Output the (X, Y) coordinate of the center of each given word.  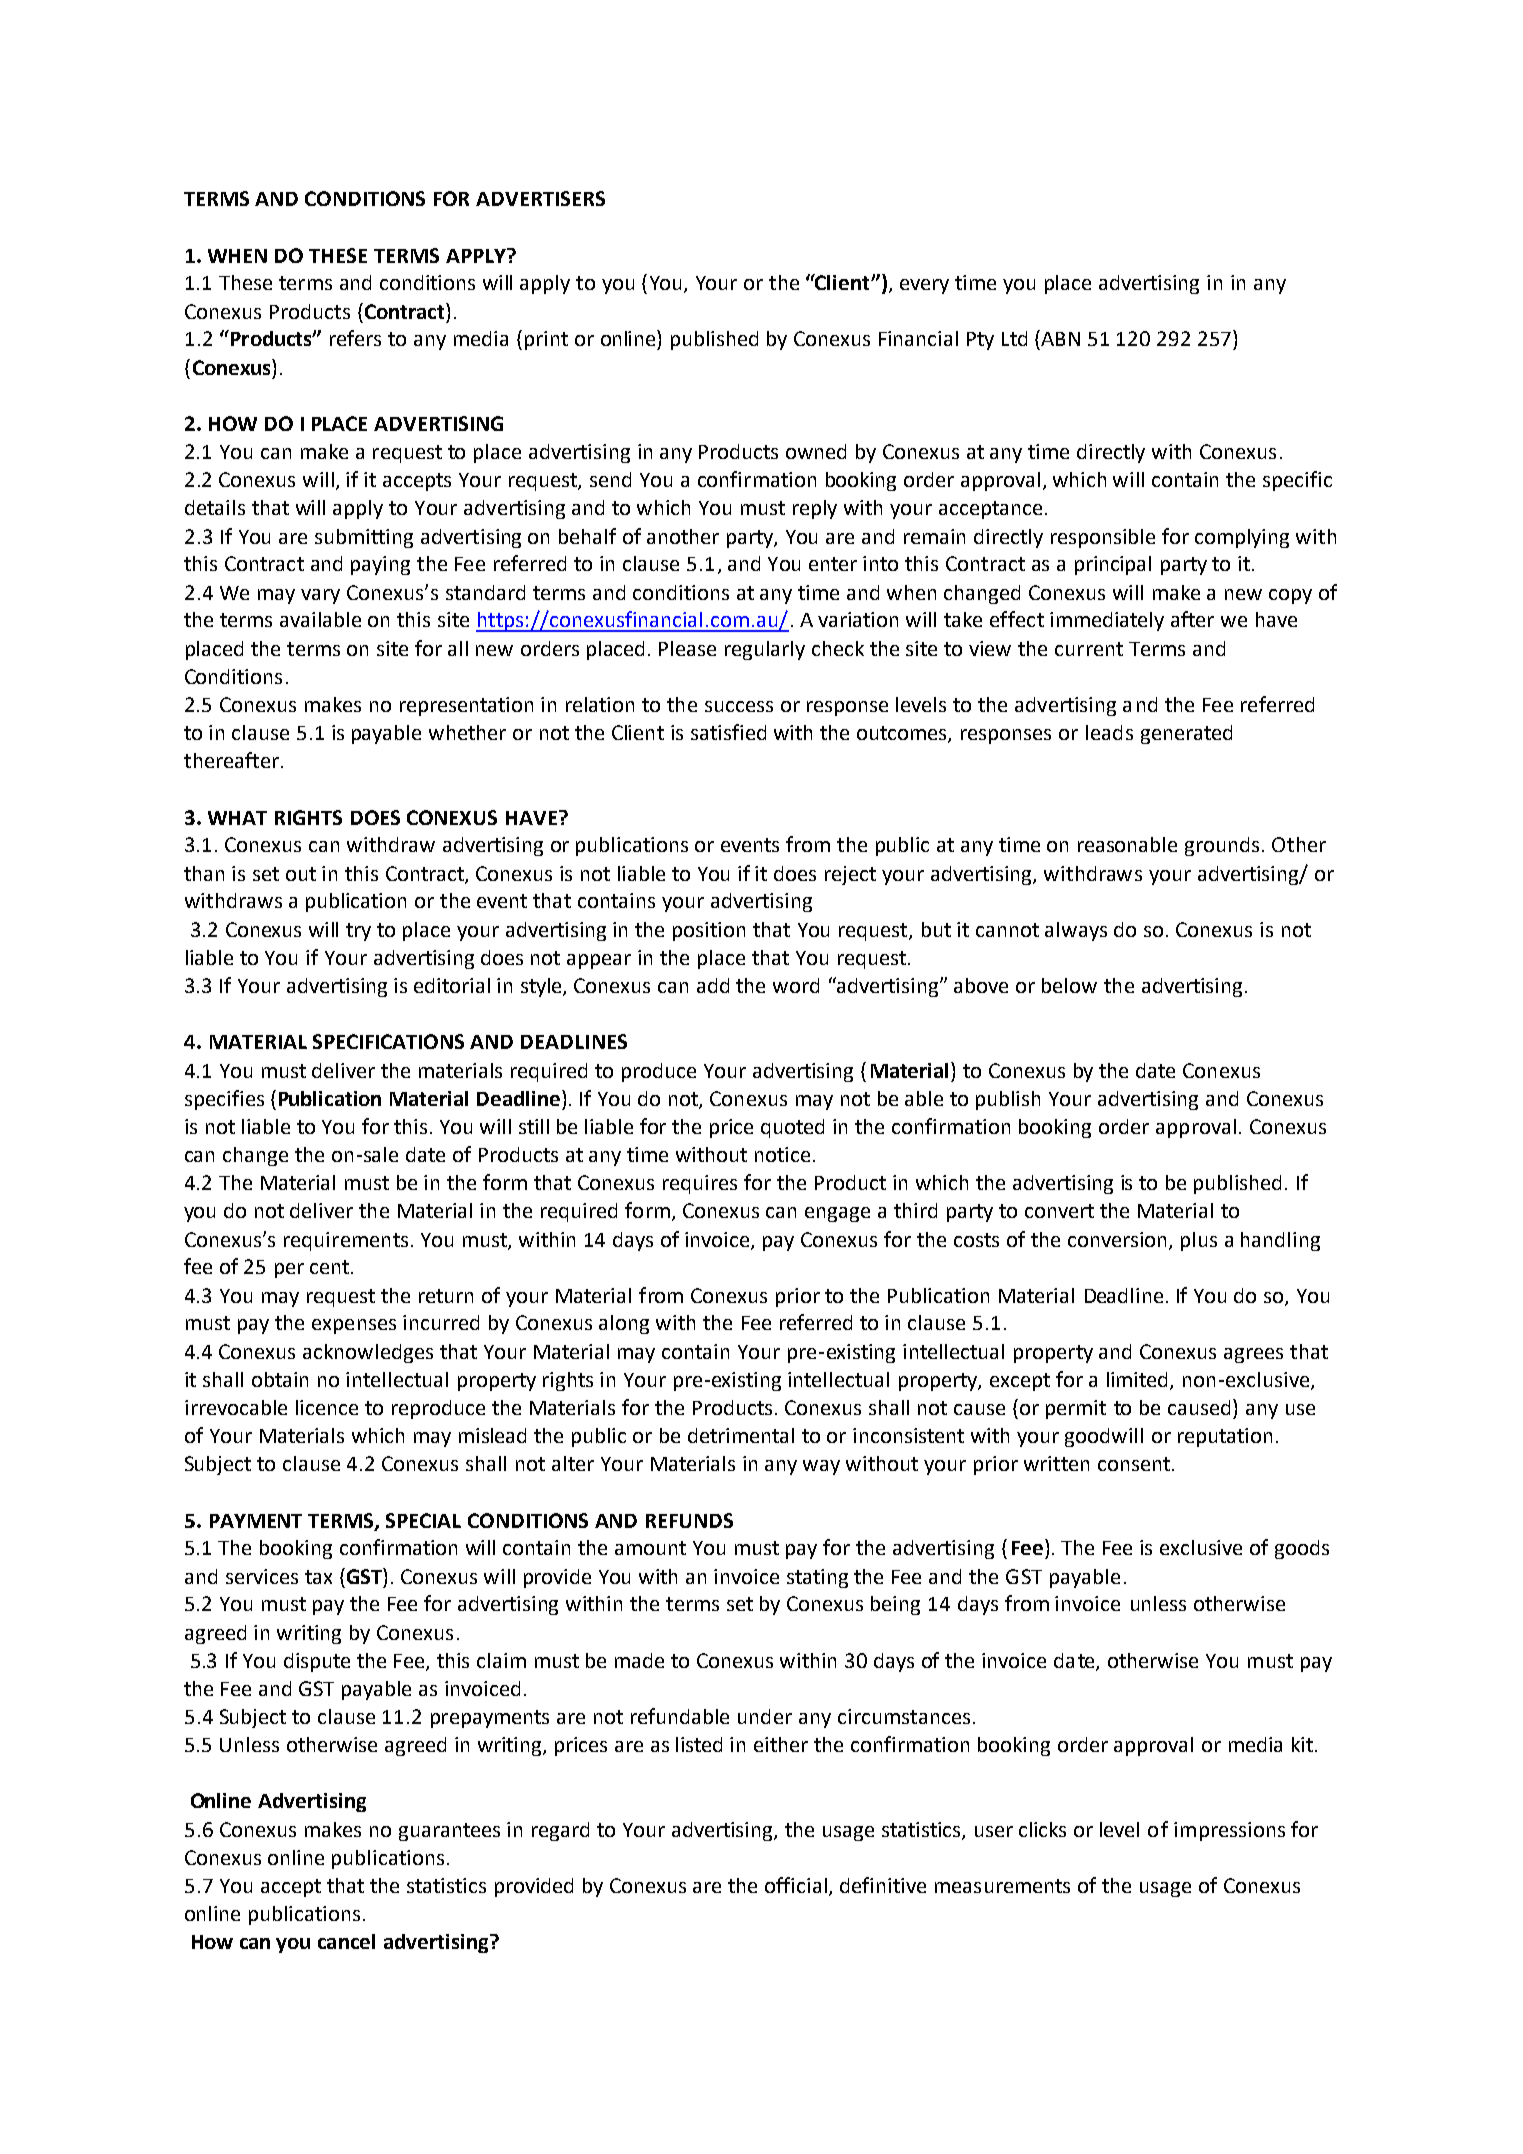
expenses (354, 1326)
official (797, 1886)
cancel (346, 1941)
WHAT (237, 818)
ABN (1060, 339)
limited (1139, 1380)
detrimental (741, 1435)
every (924, 286)
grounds (1222, 846)
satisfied (728, 732)
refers (355, 338)
